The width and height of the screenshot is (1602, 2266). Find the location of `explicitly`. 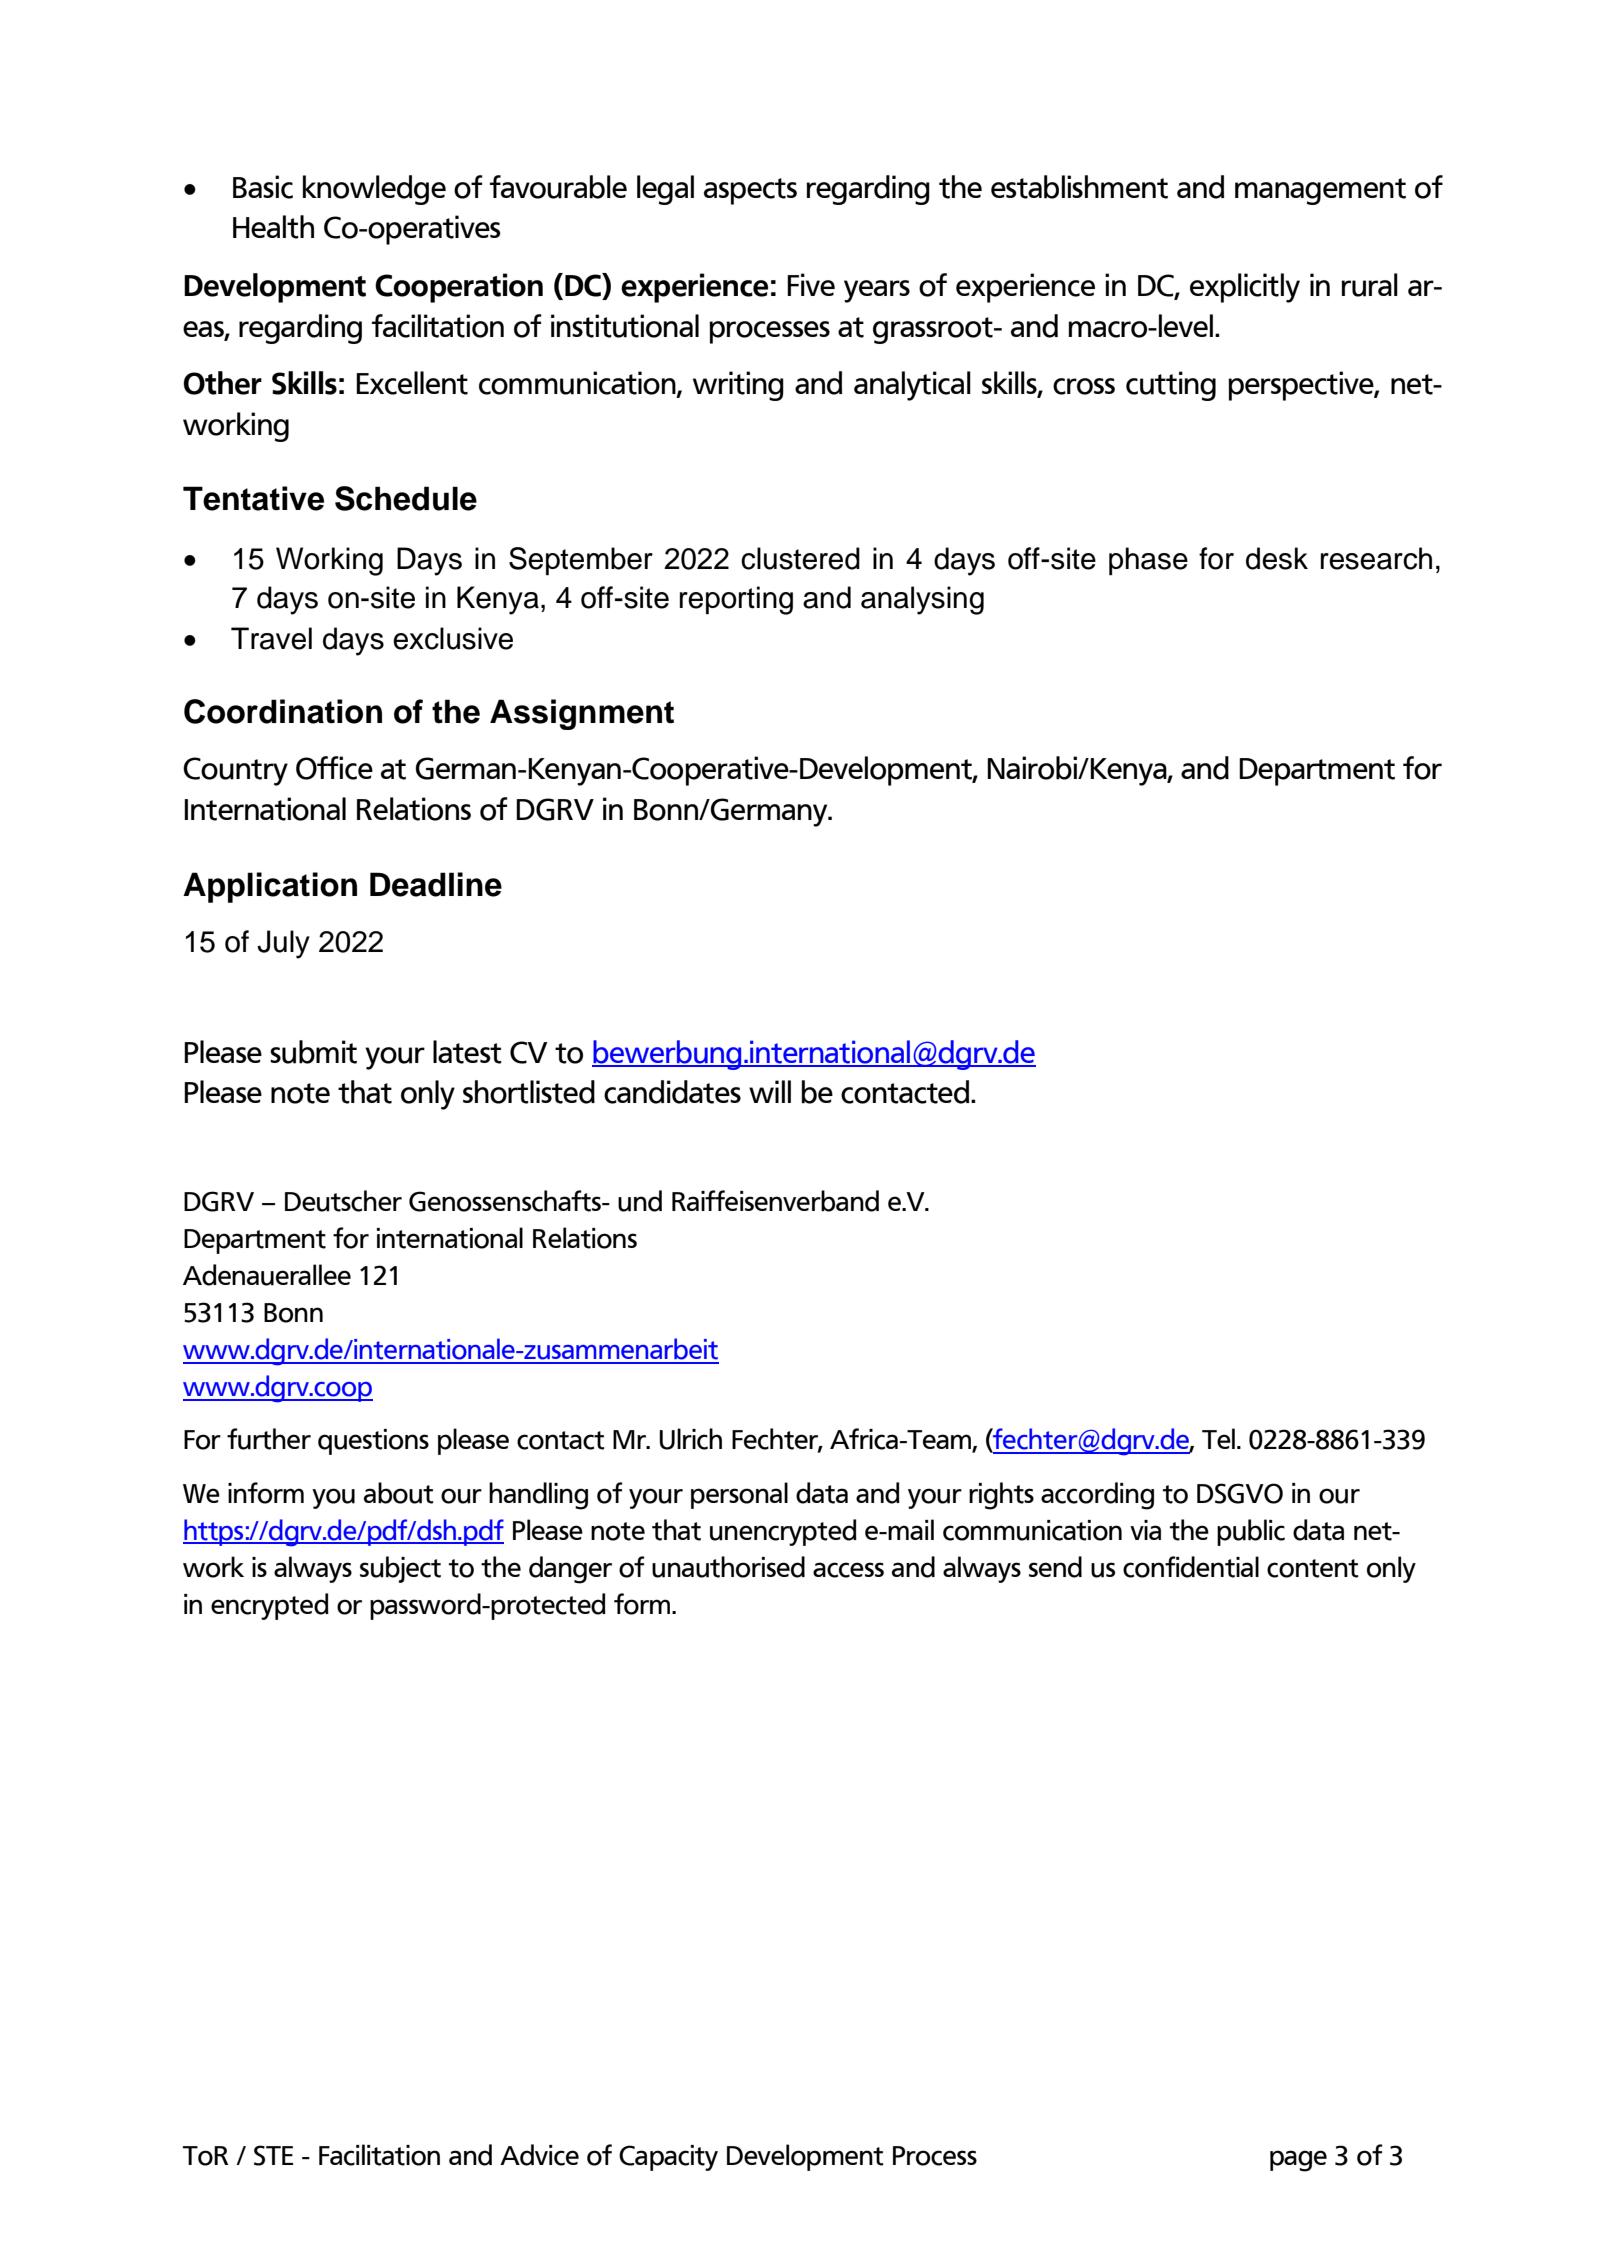

explicitly is located at coordinates (1245, 288).
